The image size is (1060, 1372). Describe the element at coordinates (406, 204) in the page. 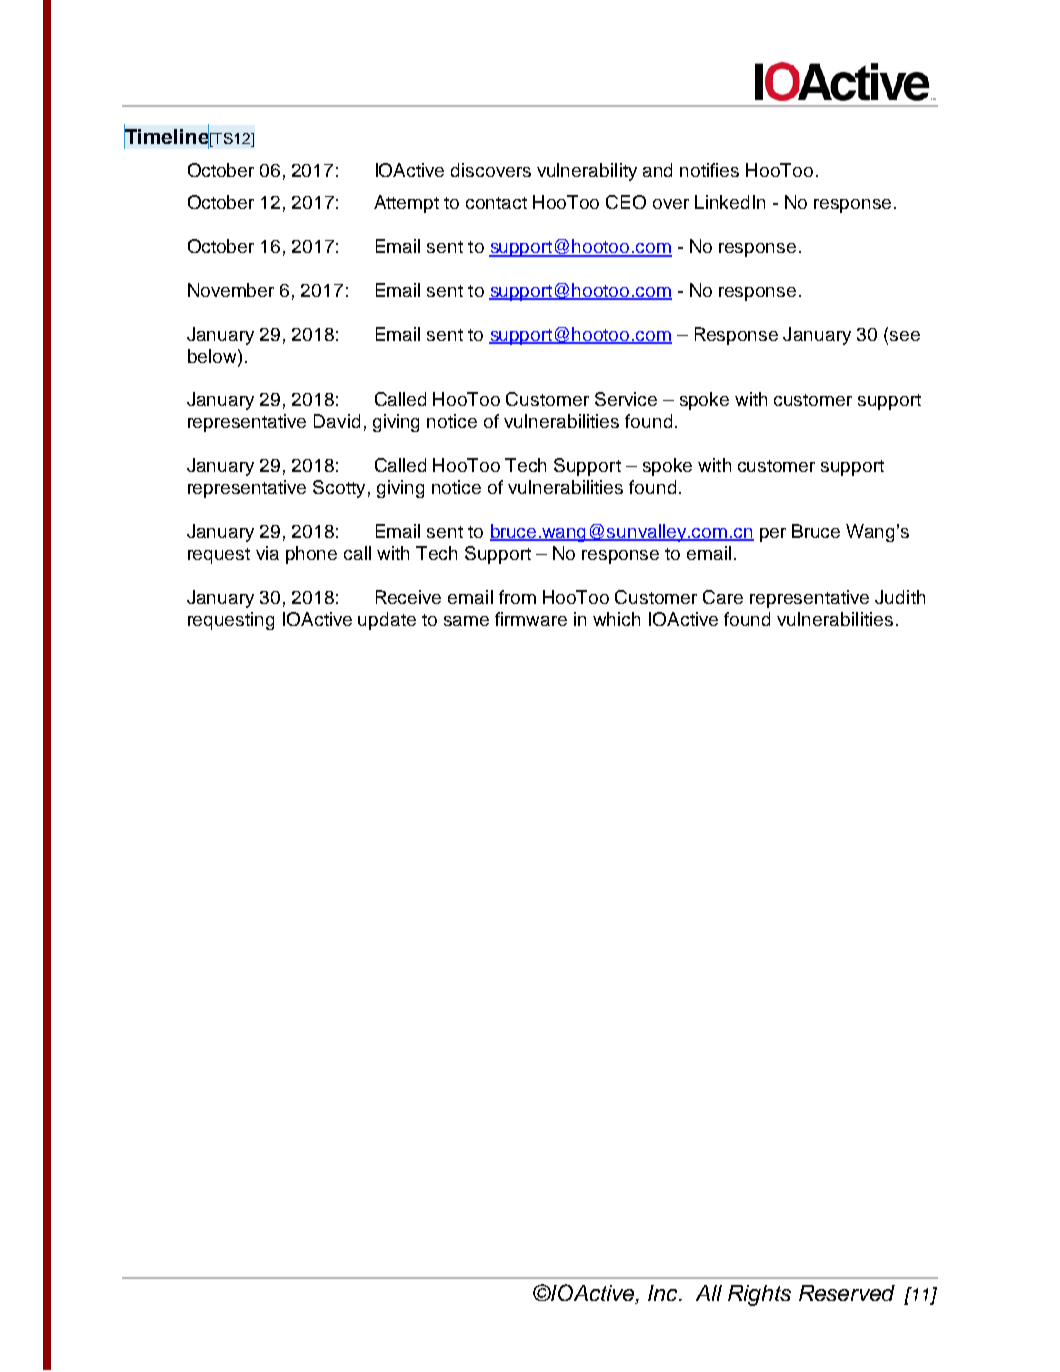

I see `Attempt` at that location.
